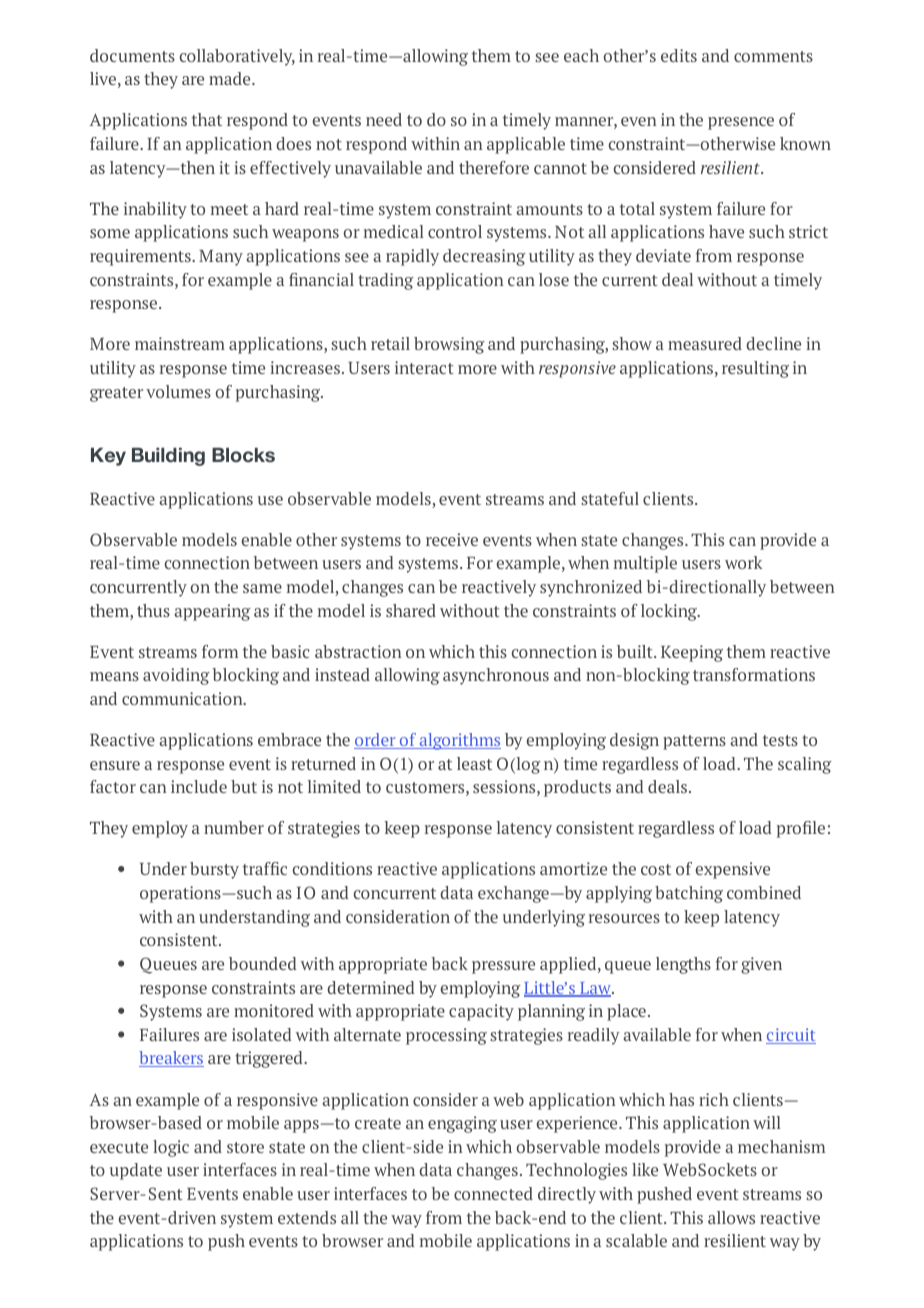  I want to click on batching, so click(689, 894).
